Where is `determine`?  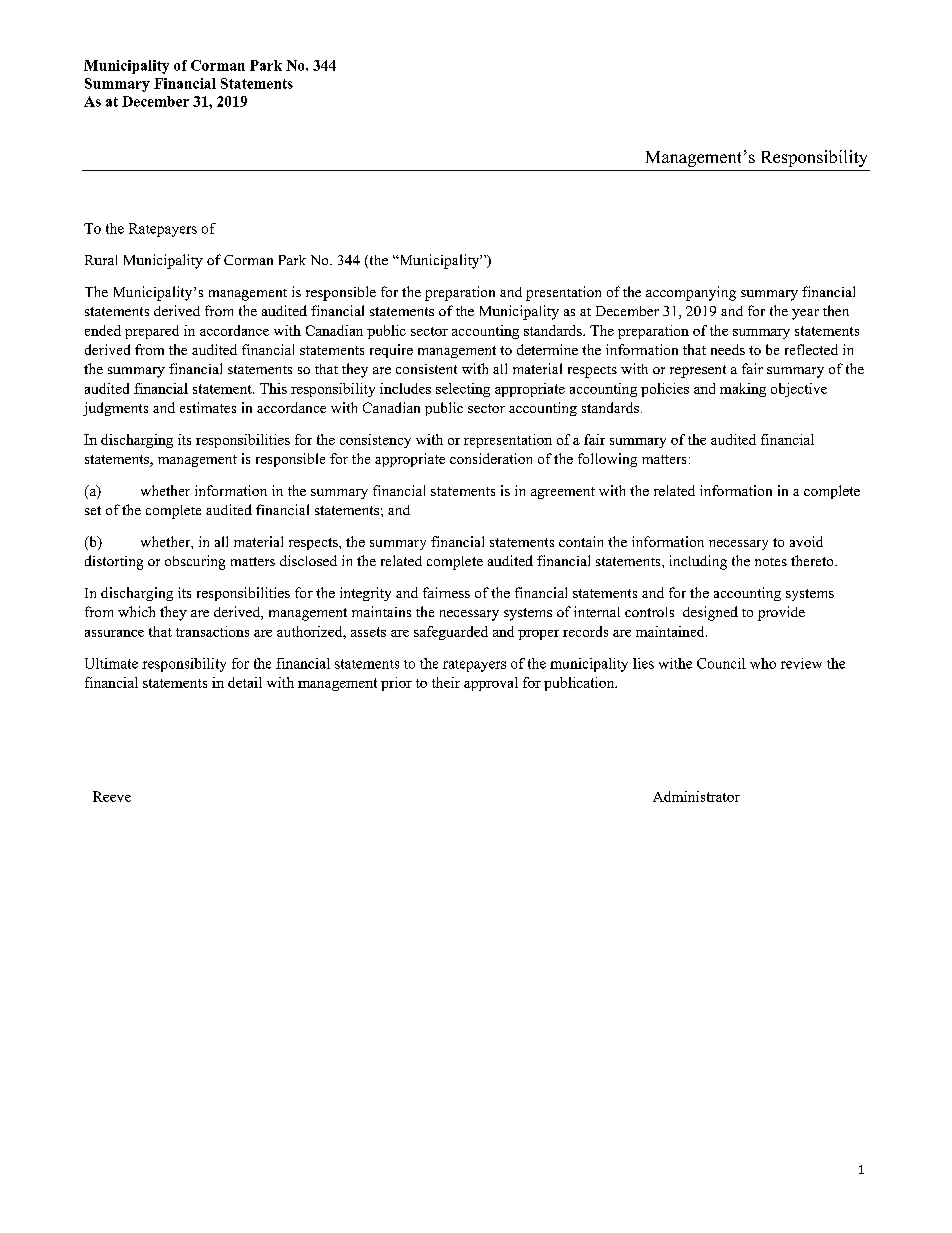
determine is located at coordinates (547, 349).
